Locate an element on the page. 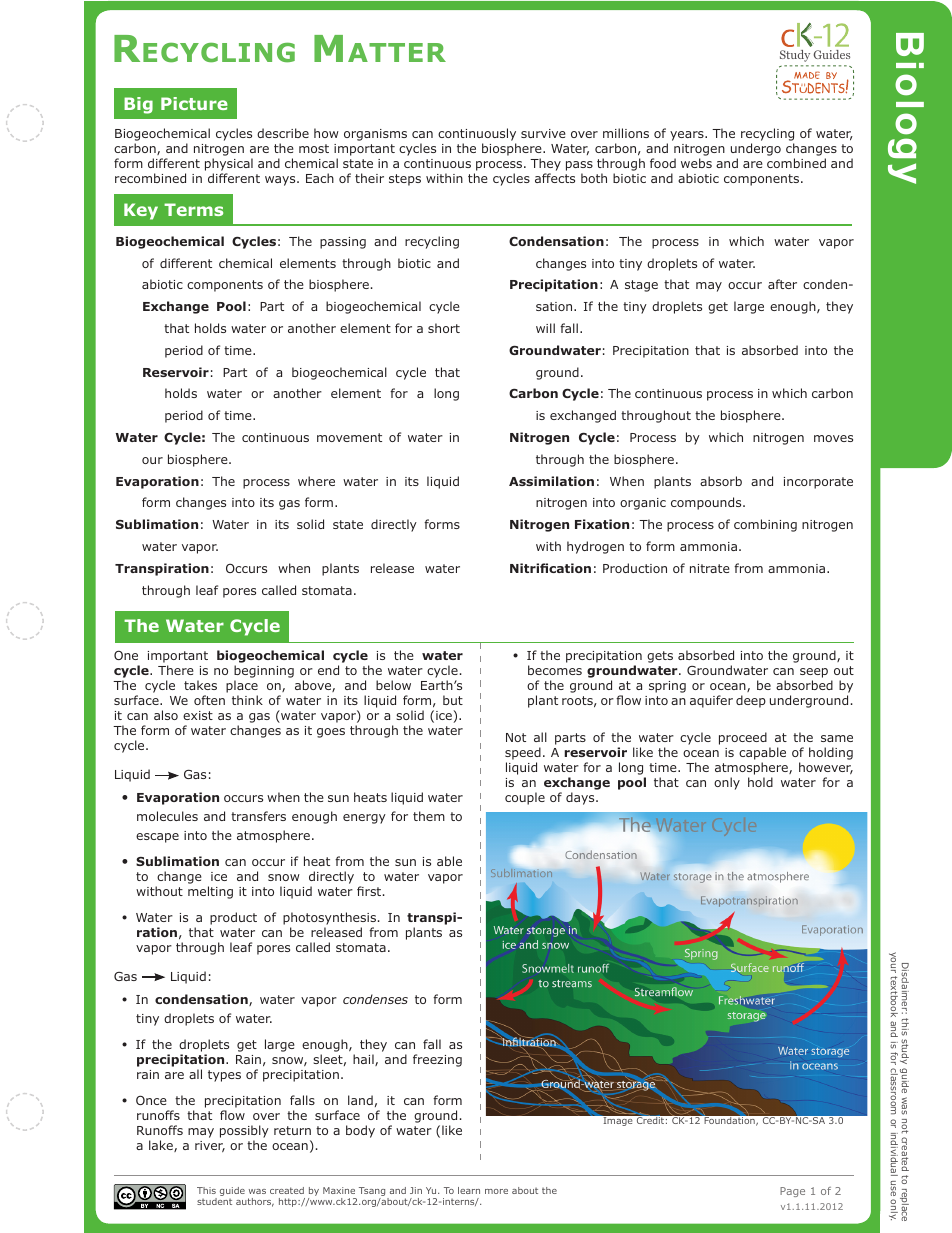  takes is located at coordinates (200, 685).
